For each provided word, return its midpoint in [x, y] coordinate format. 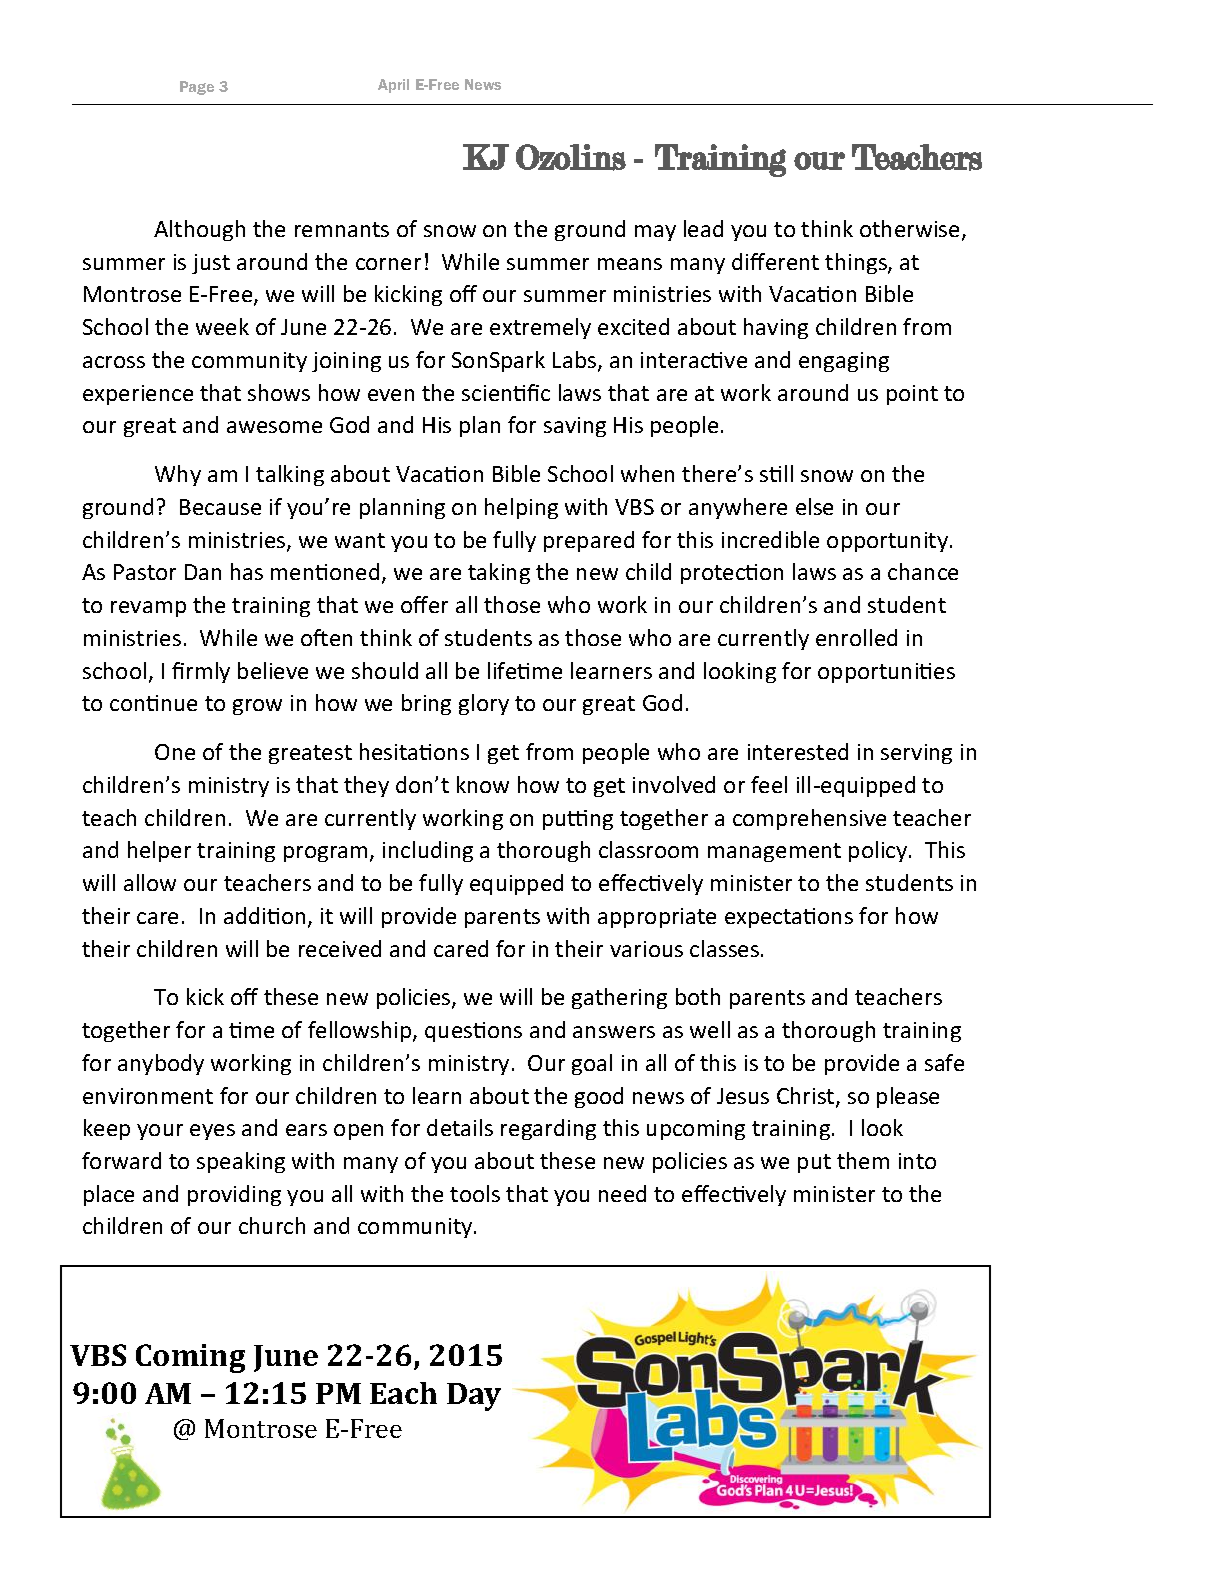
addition [264, 915]
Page [197, 88]
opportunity [889, 542]
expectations [789, 918]
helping [521, 508]
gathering [619, 998]
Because [220, 507]
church [272, 1225]
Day [474, 1397]
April [393, 86]
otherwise [909, 228]
